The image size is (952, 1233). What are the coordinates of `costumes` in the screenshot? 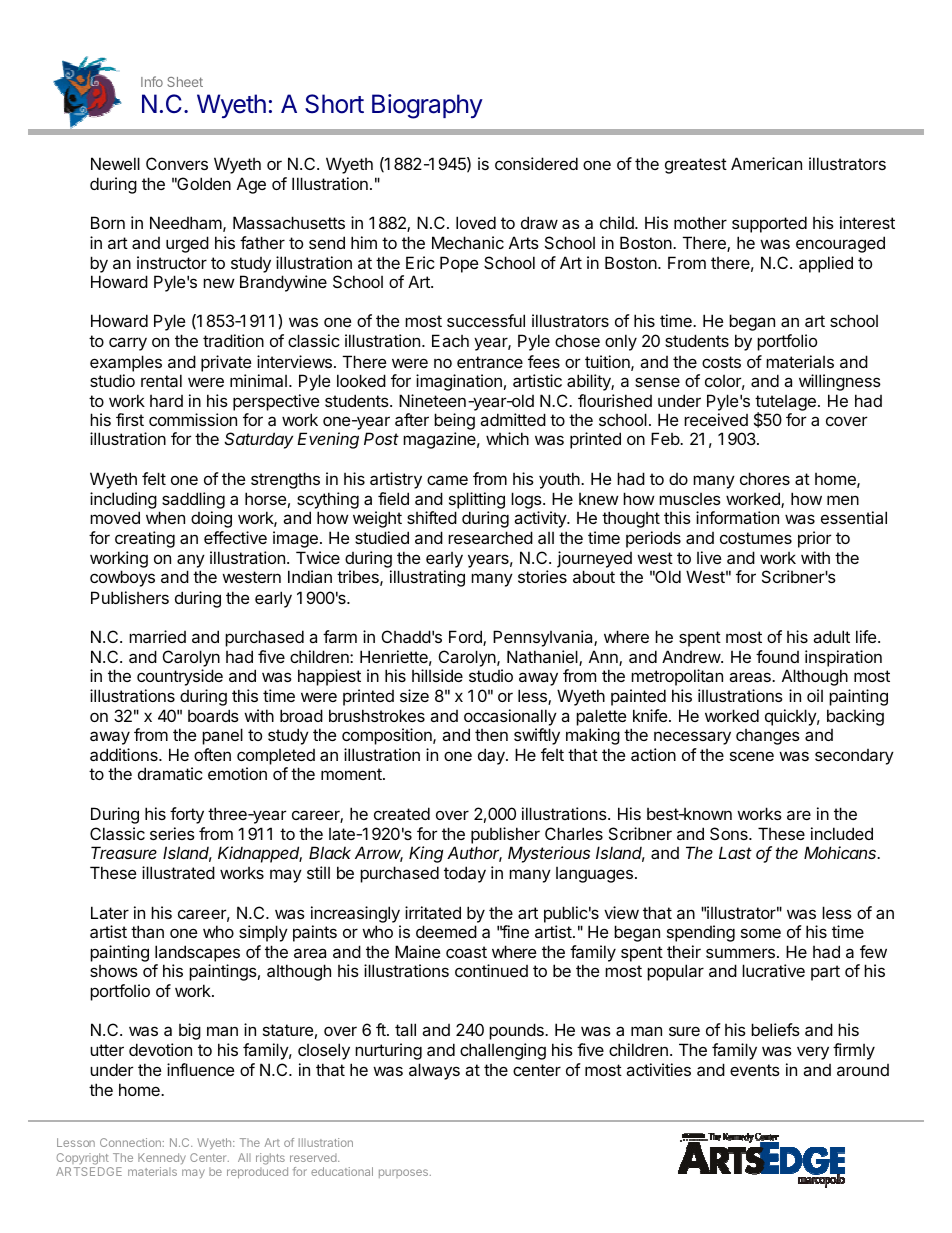 It's located at (756, 538).
